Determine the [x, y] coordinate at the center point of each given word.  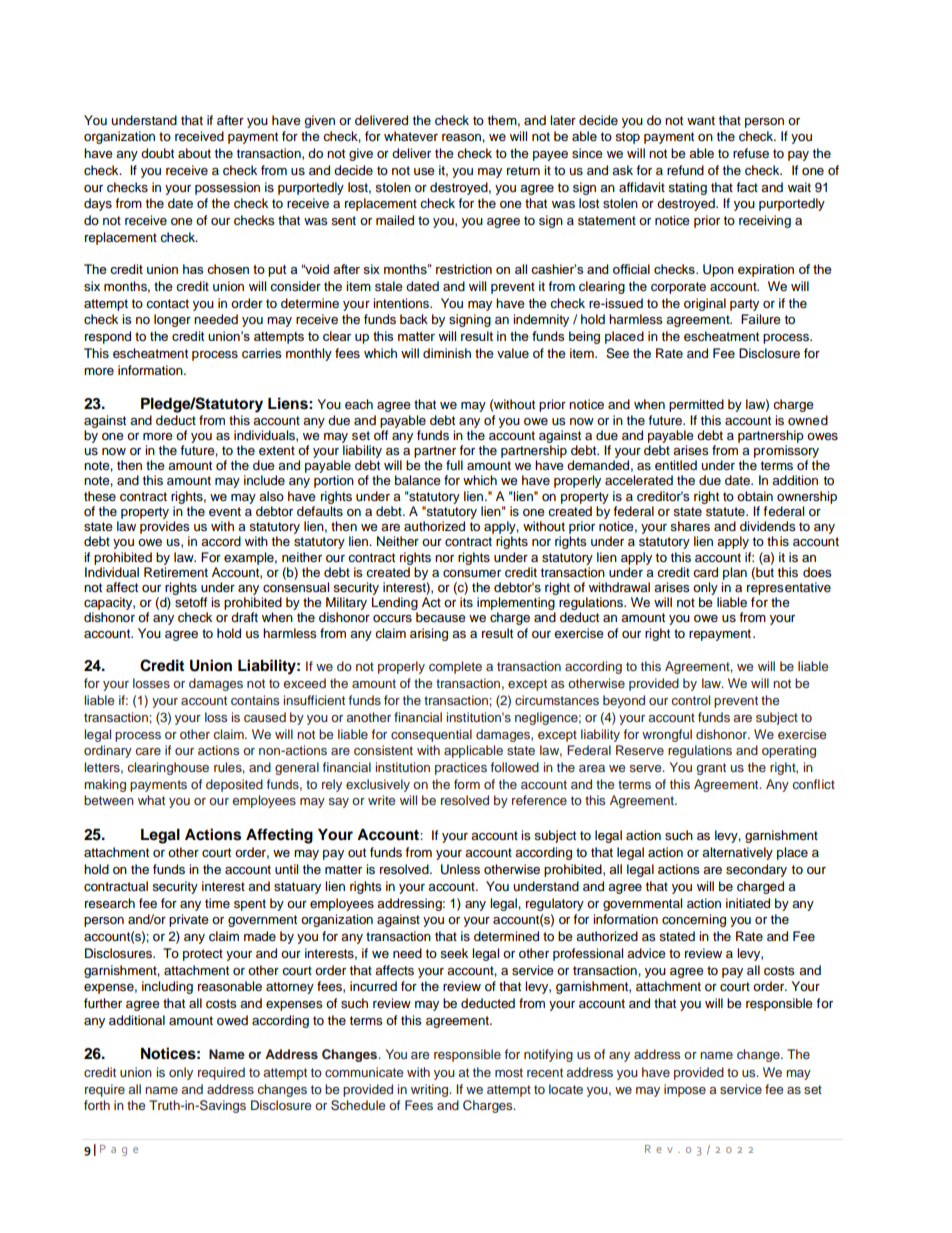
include [264, 480]
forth [97, 1105]
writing [431, 1090]
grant [711, 769]
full [454, 465]
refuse [751, 153]
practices [461, 768]
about [194, 153]
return [523, 170]
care [148, 751]
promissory [786, 451]
